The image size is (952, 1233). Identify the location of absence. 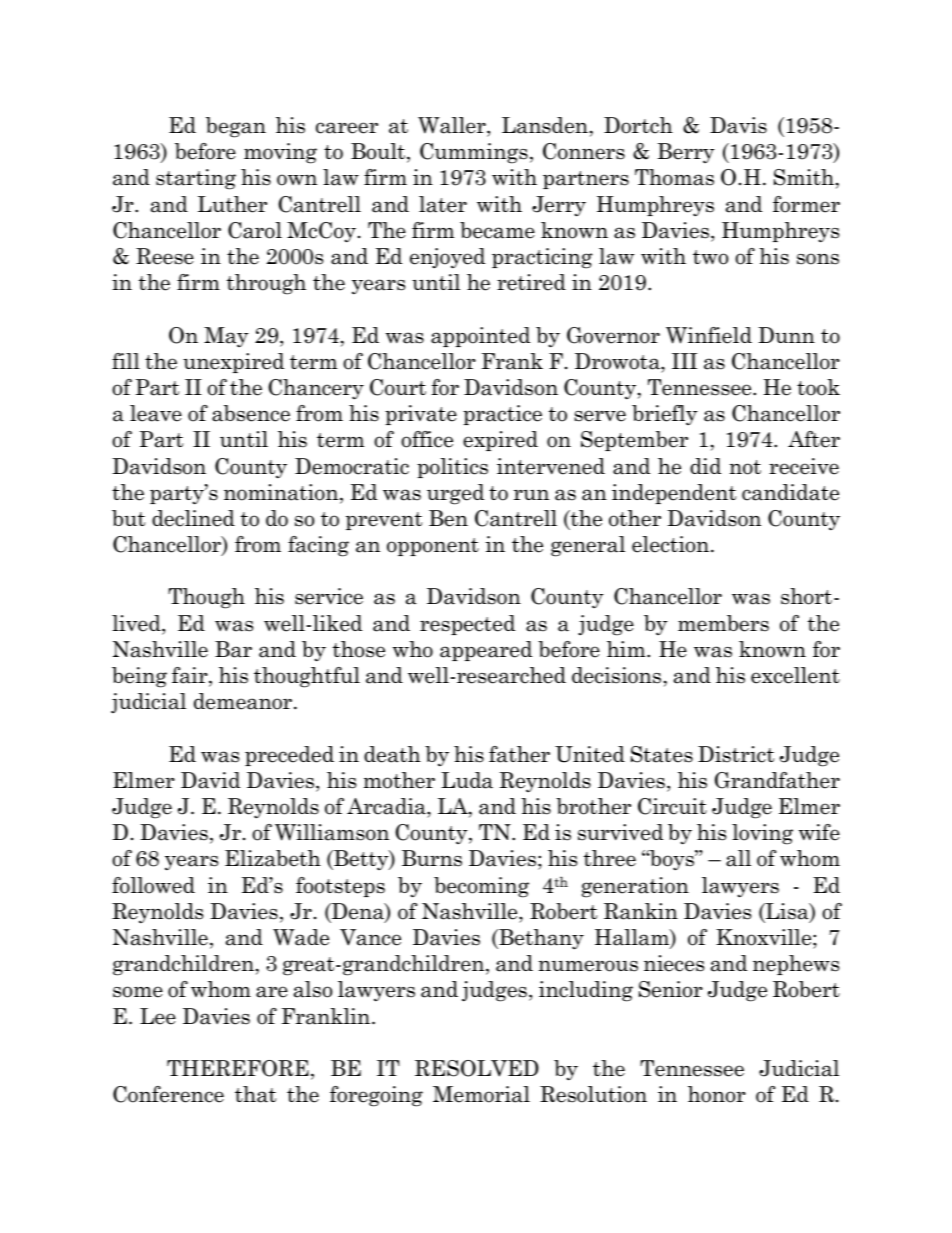
(251, 413).
